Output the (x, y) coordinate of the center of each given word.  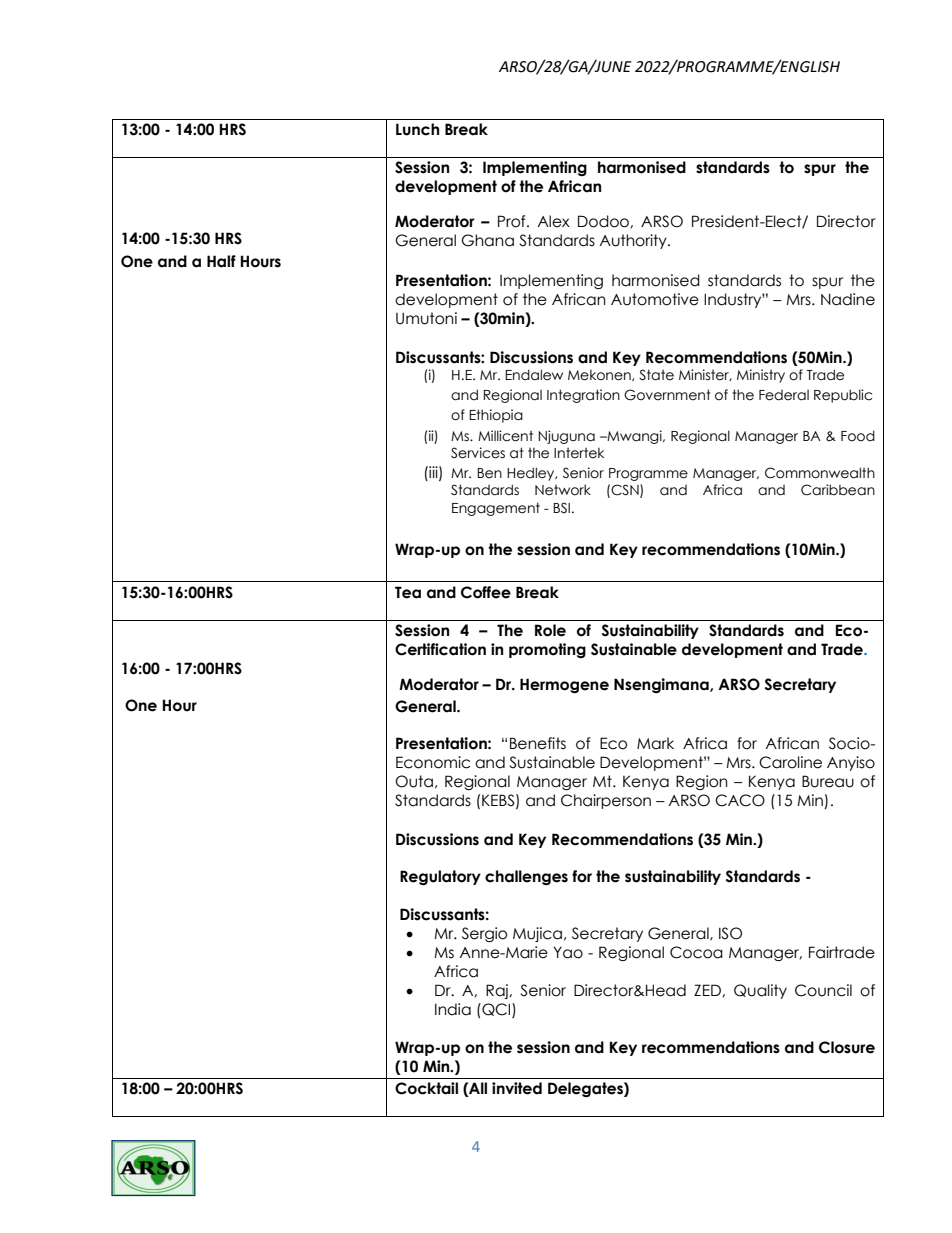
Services (478, 453)
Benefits (538, 743)
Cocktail (426, 1088)
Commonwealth (820, 473)
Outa (414, 781)
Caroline (790, 762)
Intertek (579, 453)
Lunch (417, 129)
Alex (553, 221)
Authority (634, 241)
